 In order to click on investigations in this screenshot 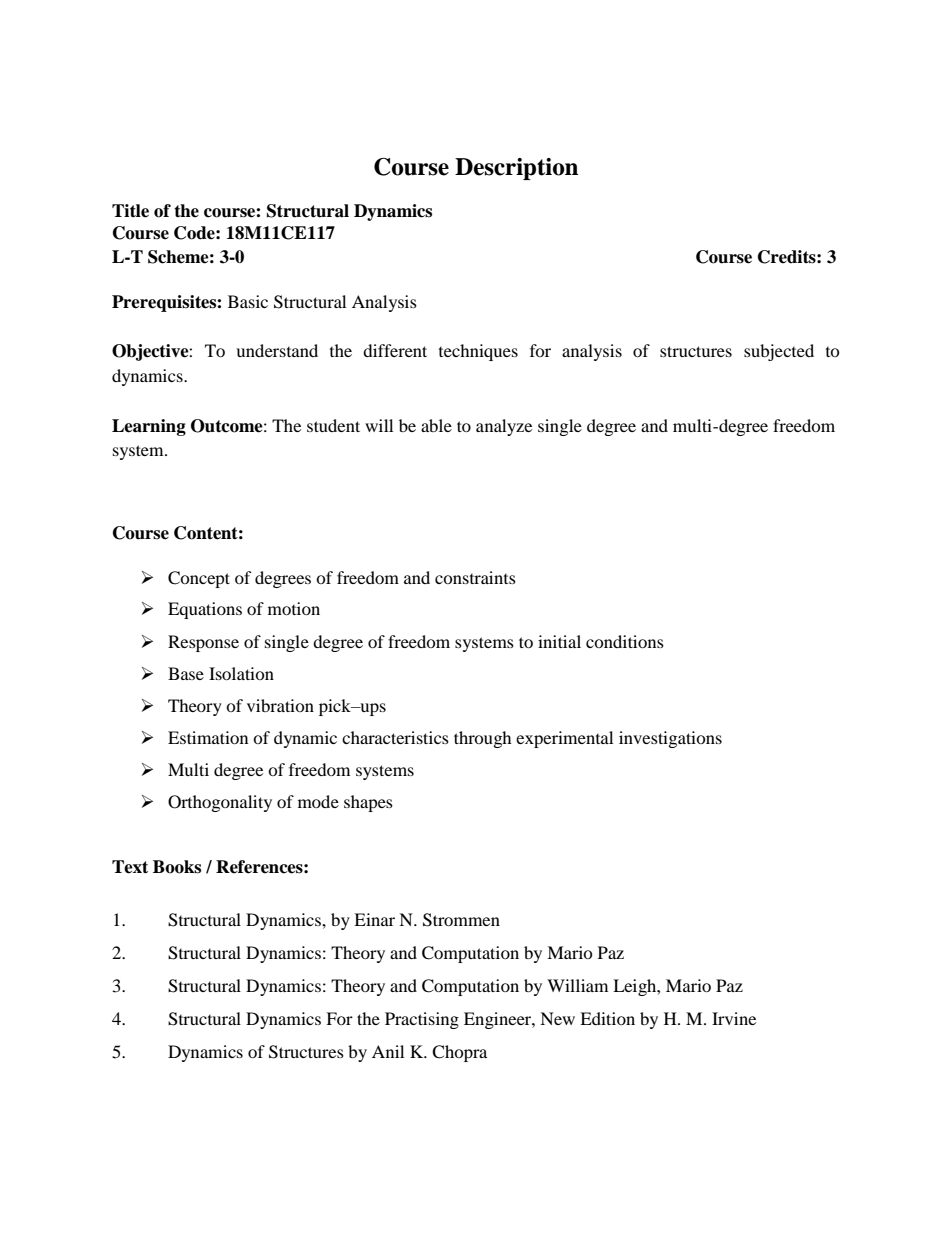, I will do `click(670, 739)`.
